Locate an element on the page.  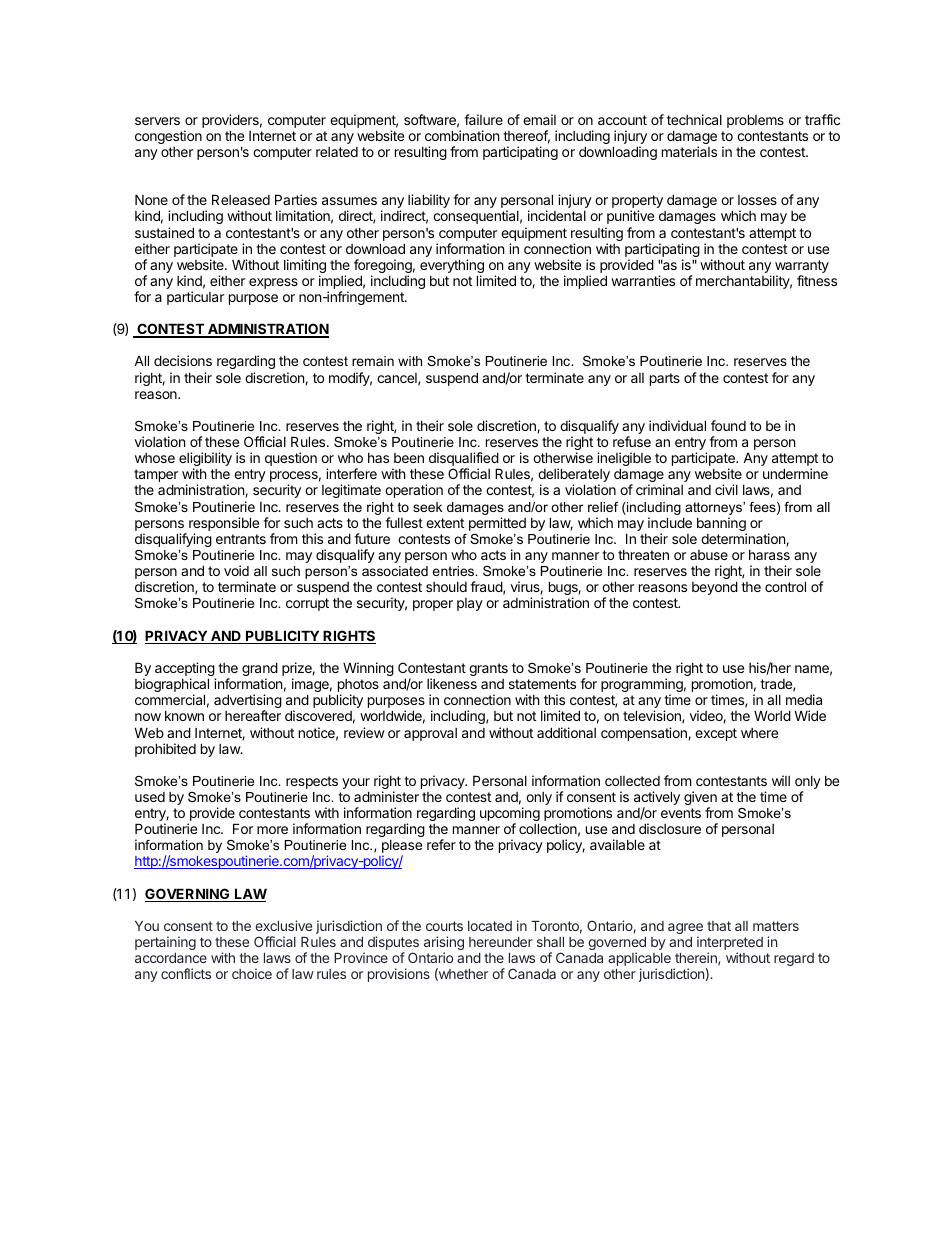
choice is located at coordinates (252, 973).
